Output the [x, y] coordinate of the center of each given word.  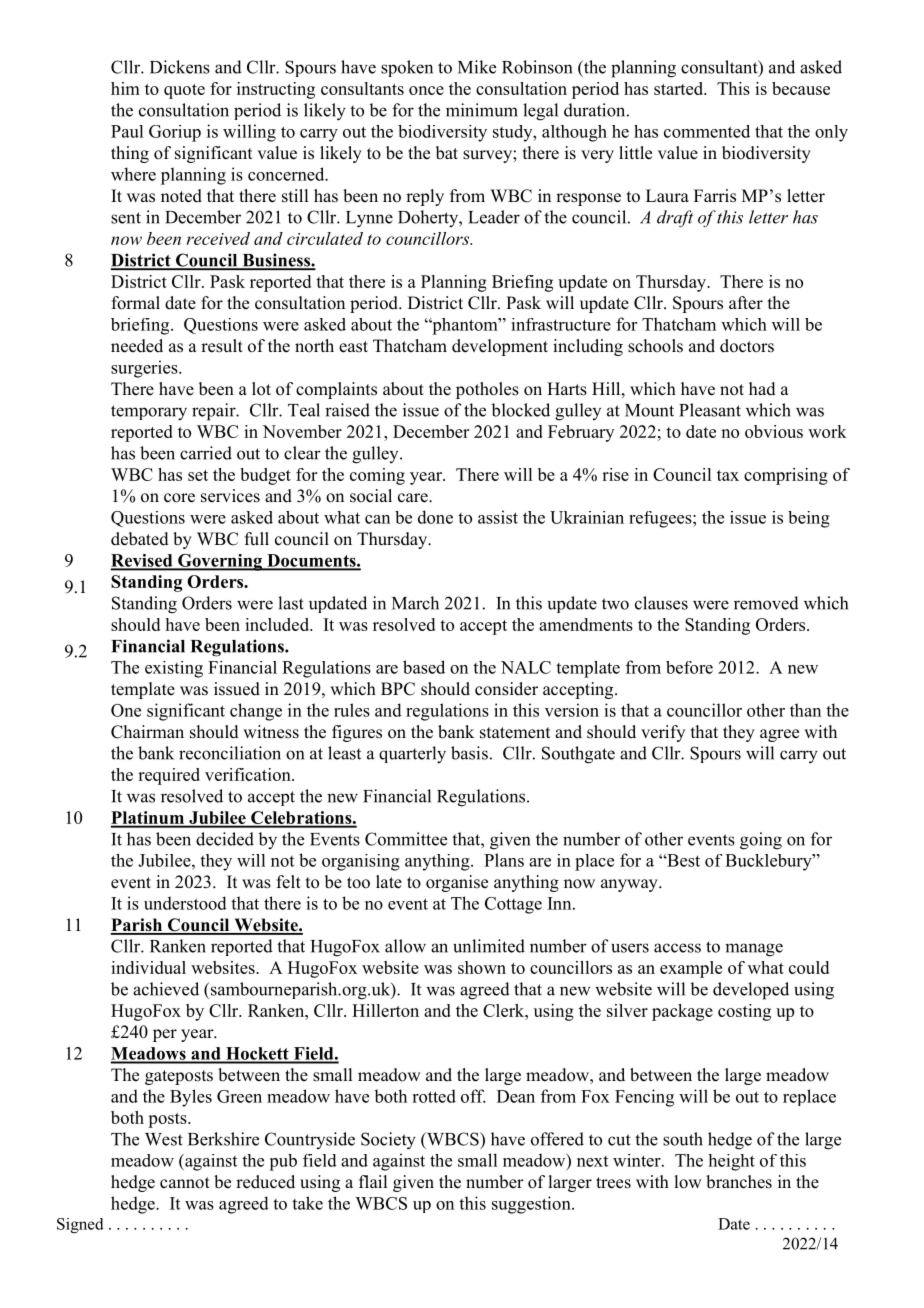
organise [457, 883]
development [500, 347]
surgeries [145, 369]
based [424, 667]
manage [754, 950]
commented [707, 131]
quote [184, 91]
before [689, 667]
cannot [185, 1183]
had [762, 389]
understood [185, 903]
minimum [482, 110]
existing [174, 669]
